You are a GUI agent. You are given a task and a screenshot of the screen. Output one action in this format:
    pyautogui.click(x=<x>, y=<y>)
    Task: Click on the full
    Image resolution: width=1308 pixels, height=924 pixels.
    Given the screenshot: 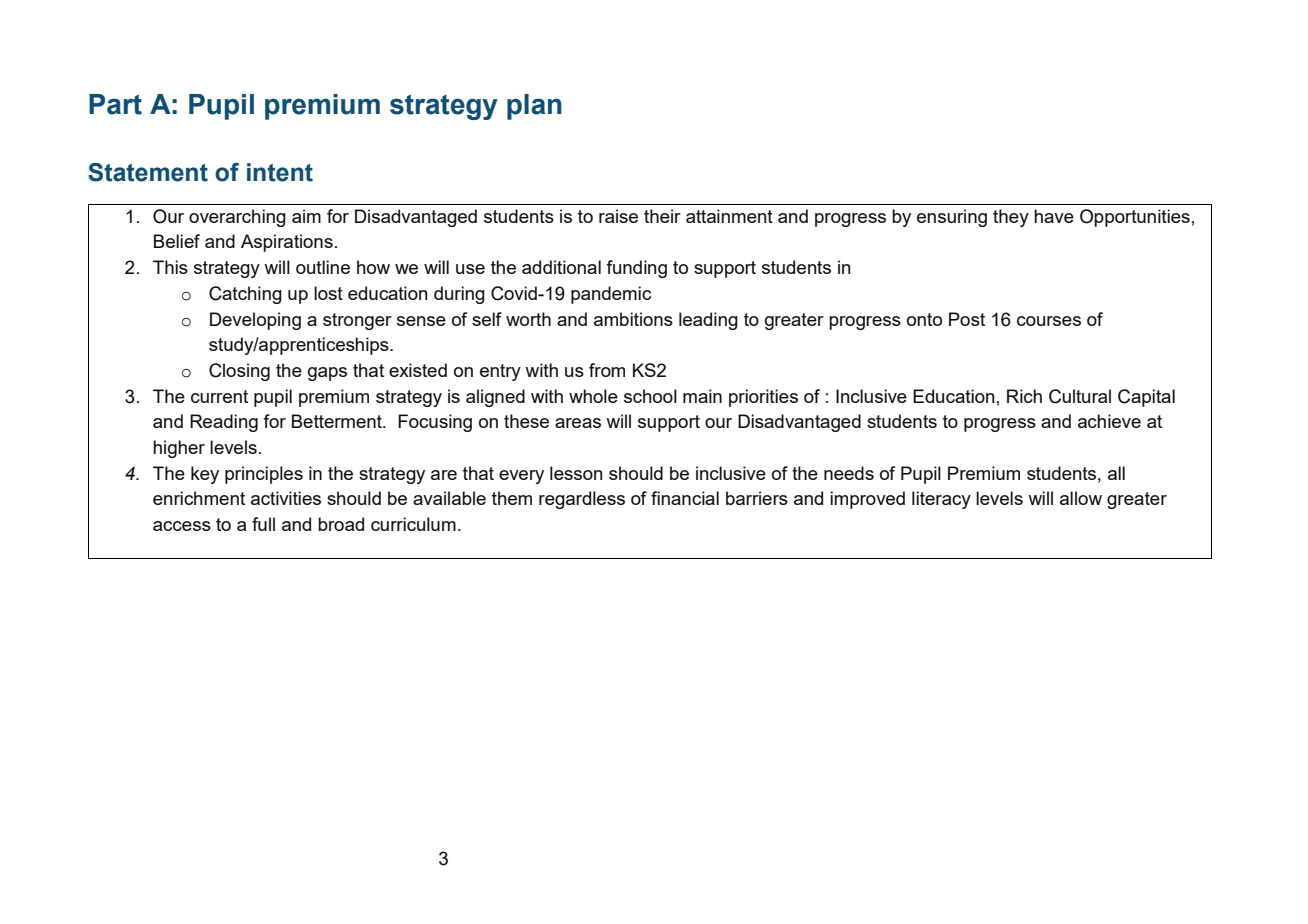 What is the action you would take?
    pyautogui.click(x=263, y=524)
